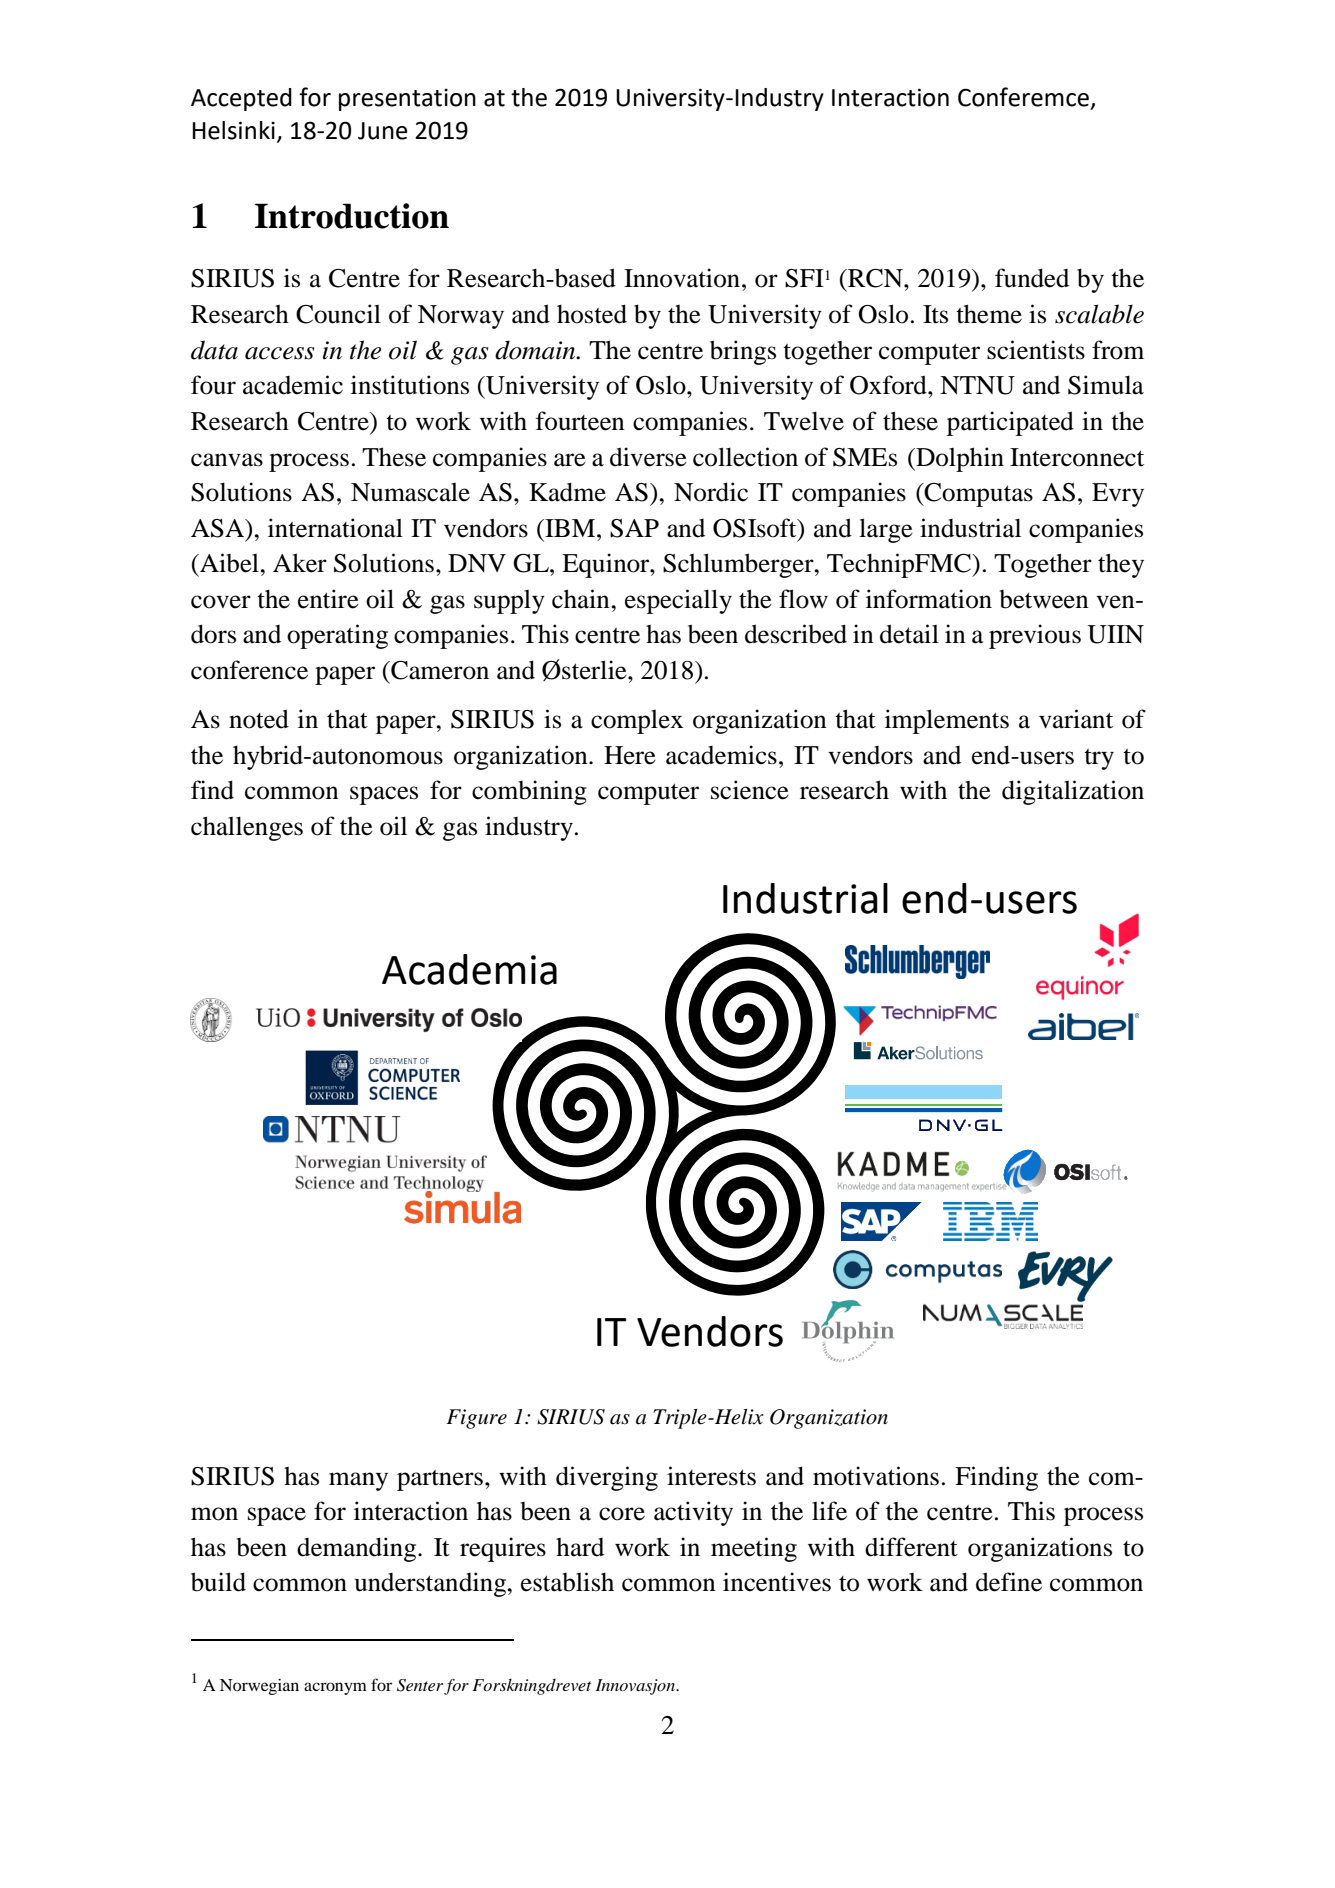  What do you see at coordinates (335, 1688) in the screenshot?
I see `acronym` at bounding box center [335, 1688].
